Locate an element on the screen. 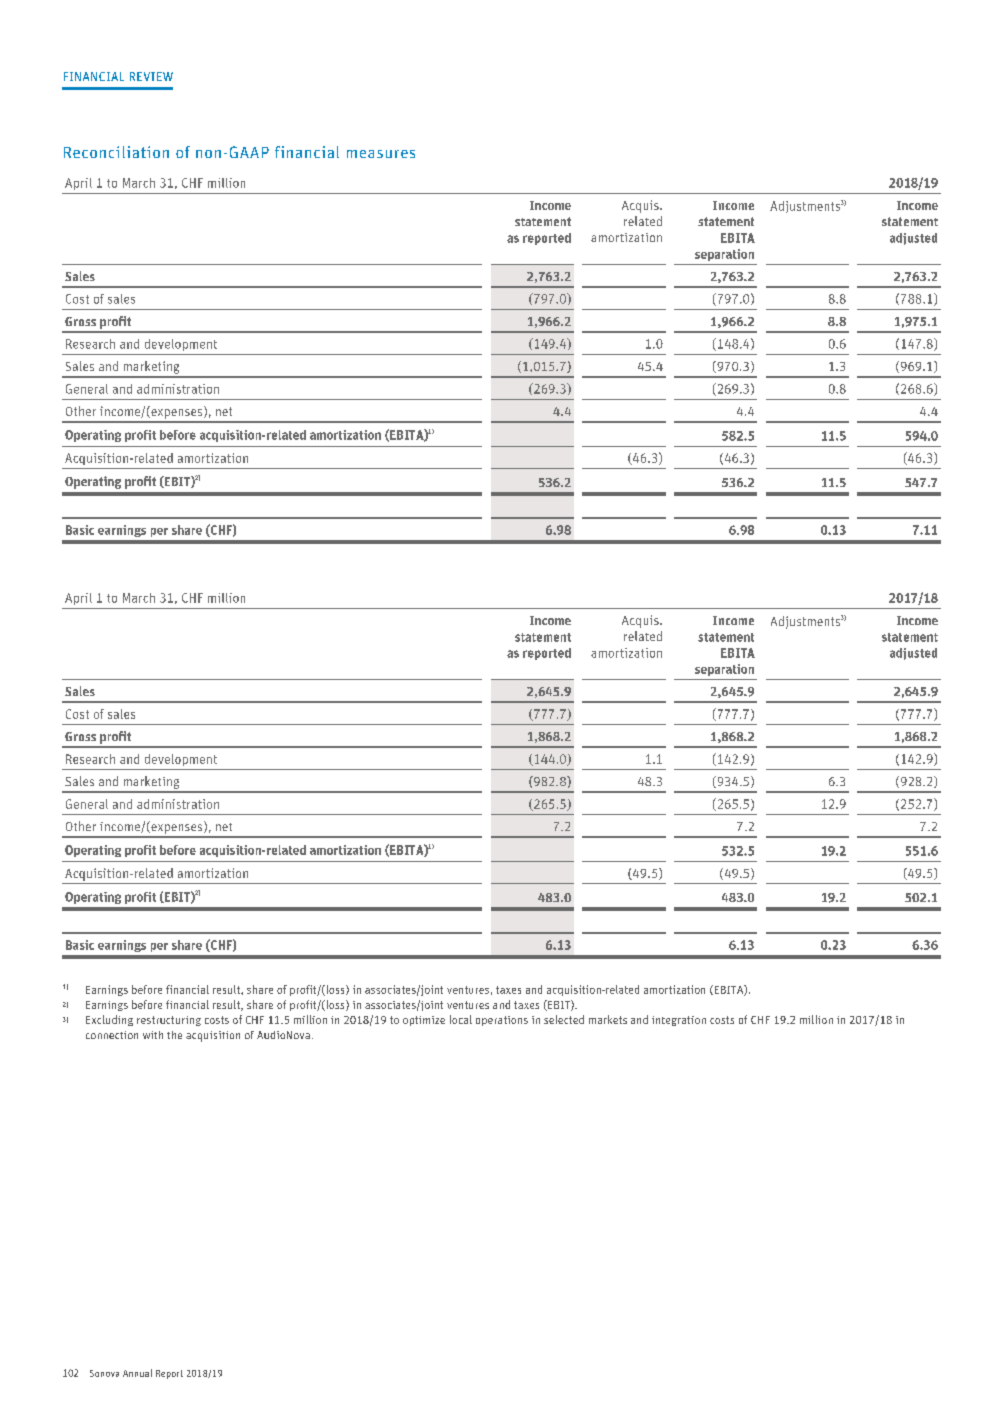 The height and width of the screenshot is (1419, 1003). local is located at coordinates (461, 1019).
